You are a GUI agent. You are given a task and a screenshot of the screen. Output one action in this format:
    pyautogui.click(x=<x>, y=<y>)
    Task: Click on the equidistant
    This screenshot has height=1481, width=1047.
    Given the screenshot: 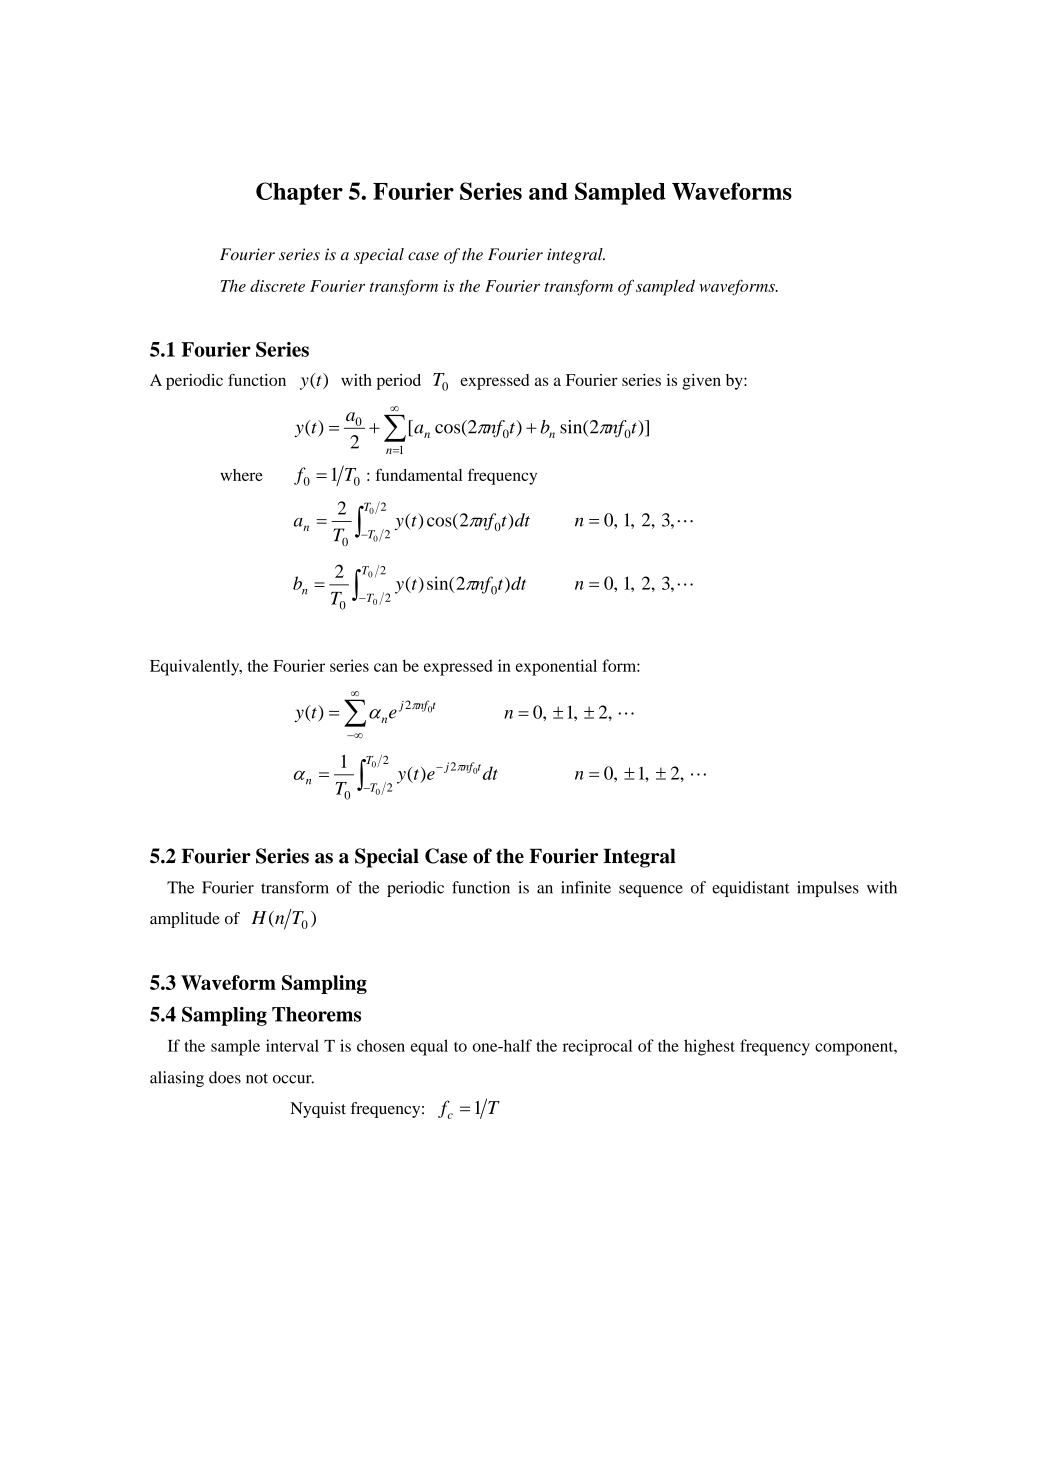 What is the action you would take?
    pyautogui.click(x=751, y=889)
